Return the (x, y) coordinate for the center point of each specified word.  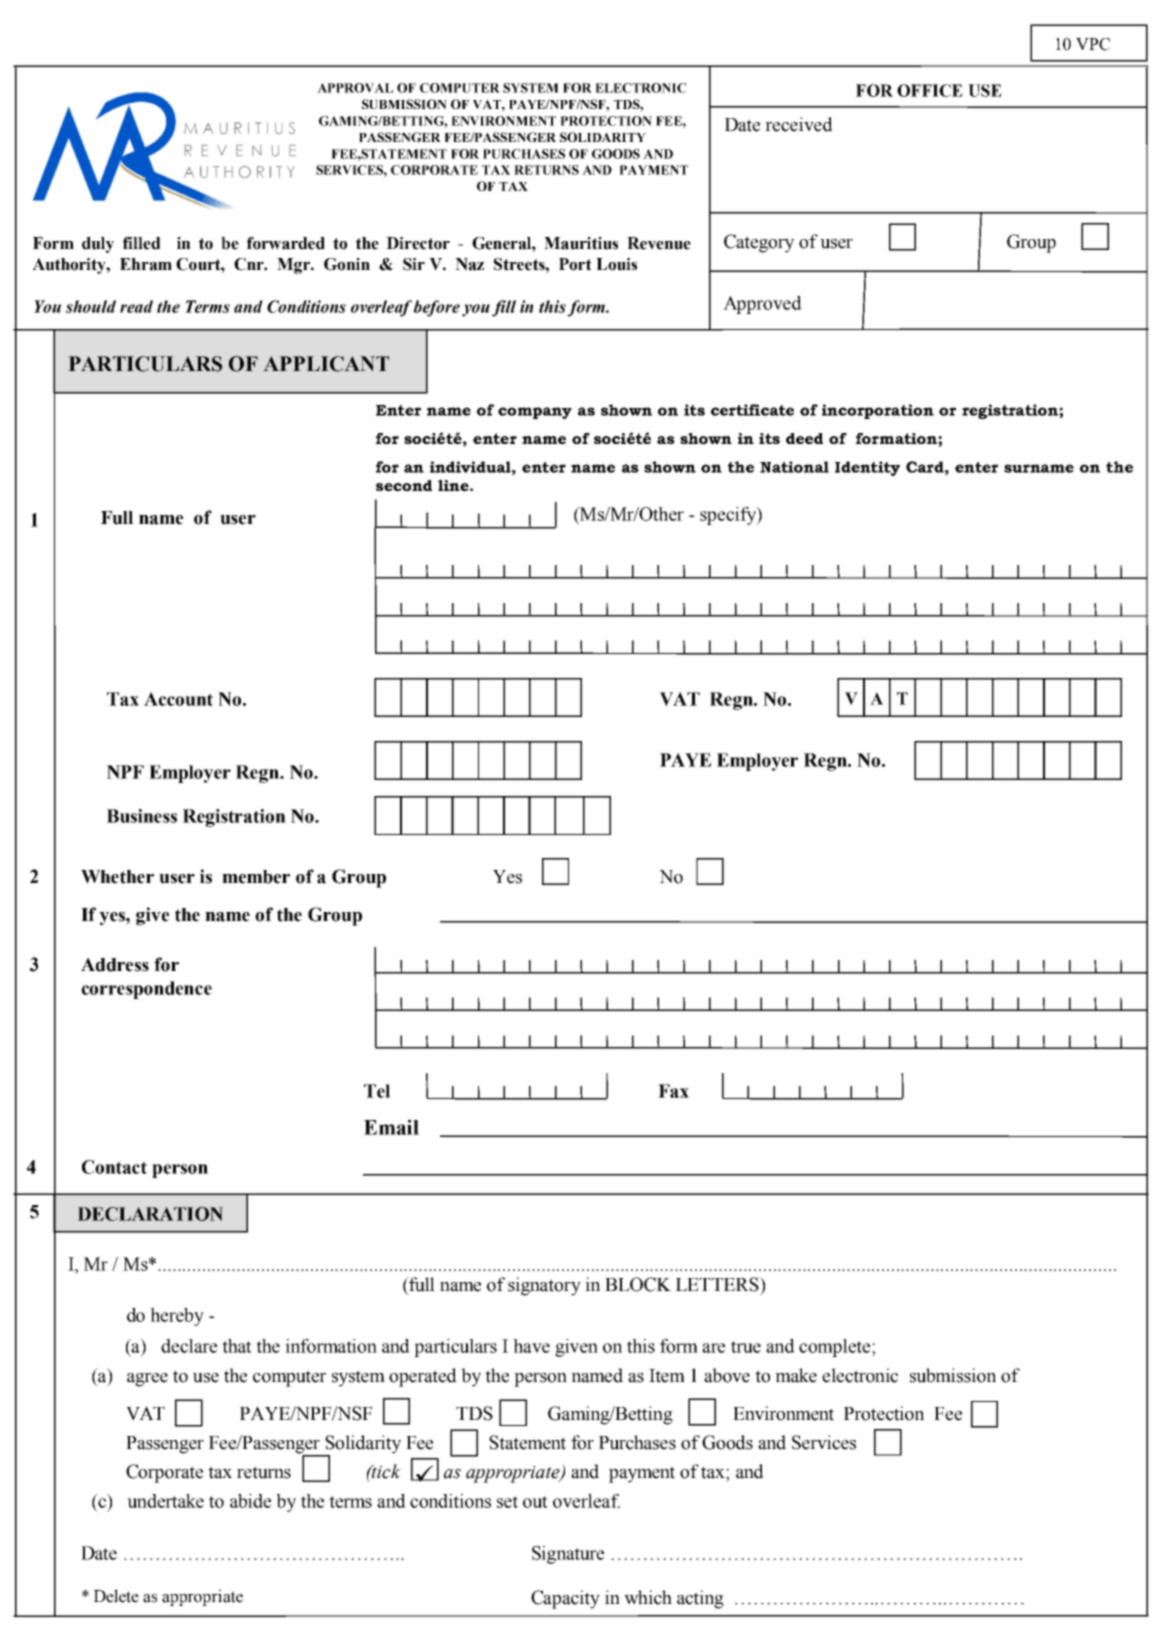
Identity (867, 468)
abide (250, 1501)
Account (178, 699)
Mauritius (581, 243)
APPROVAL (355, 88)
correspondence (146, 990)
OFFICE (930, 90)
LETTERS (718, 1284)
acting (700, 1599)
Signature (568, 1555)
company (535, 413)
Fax (673, 1091)
